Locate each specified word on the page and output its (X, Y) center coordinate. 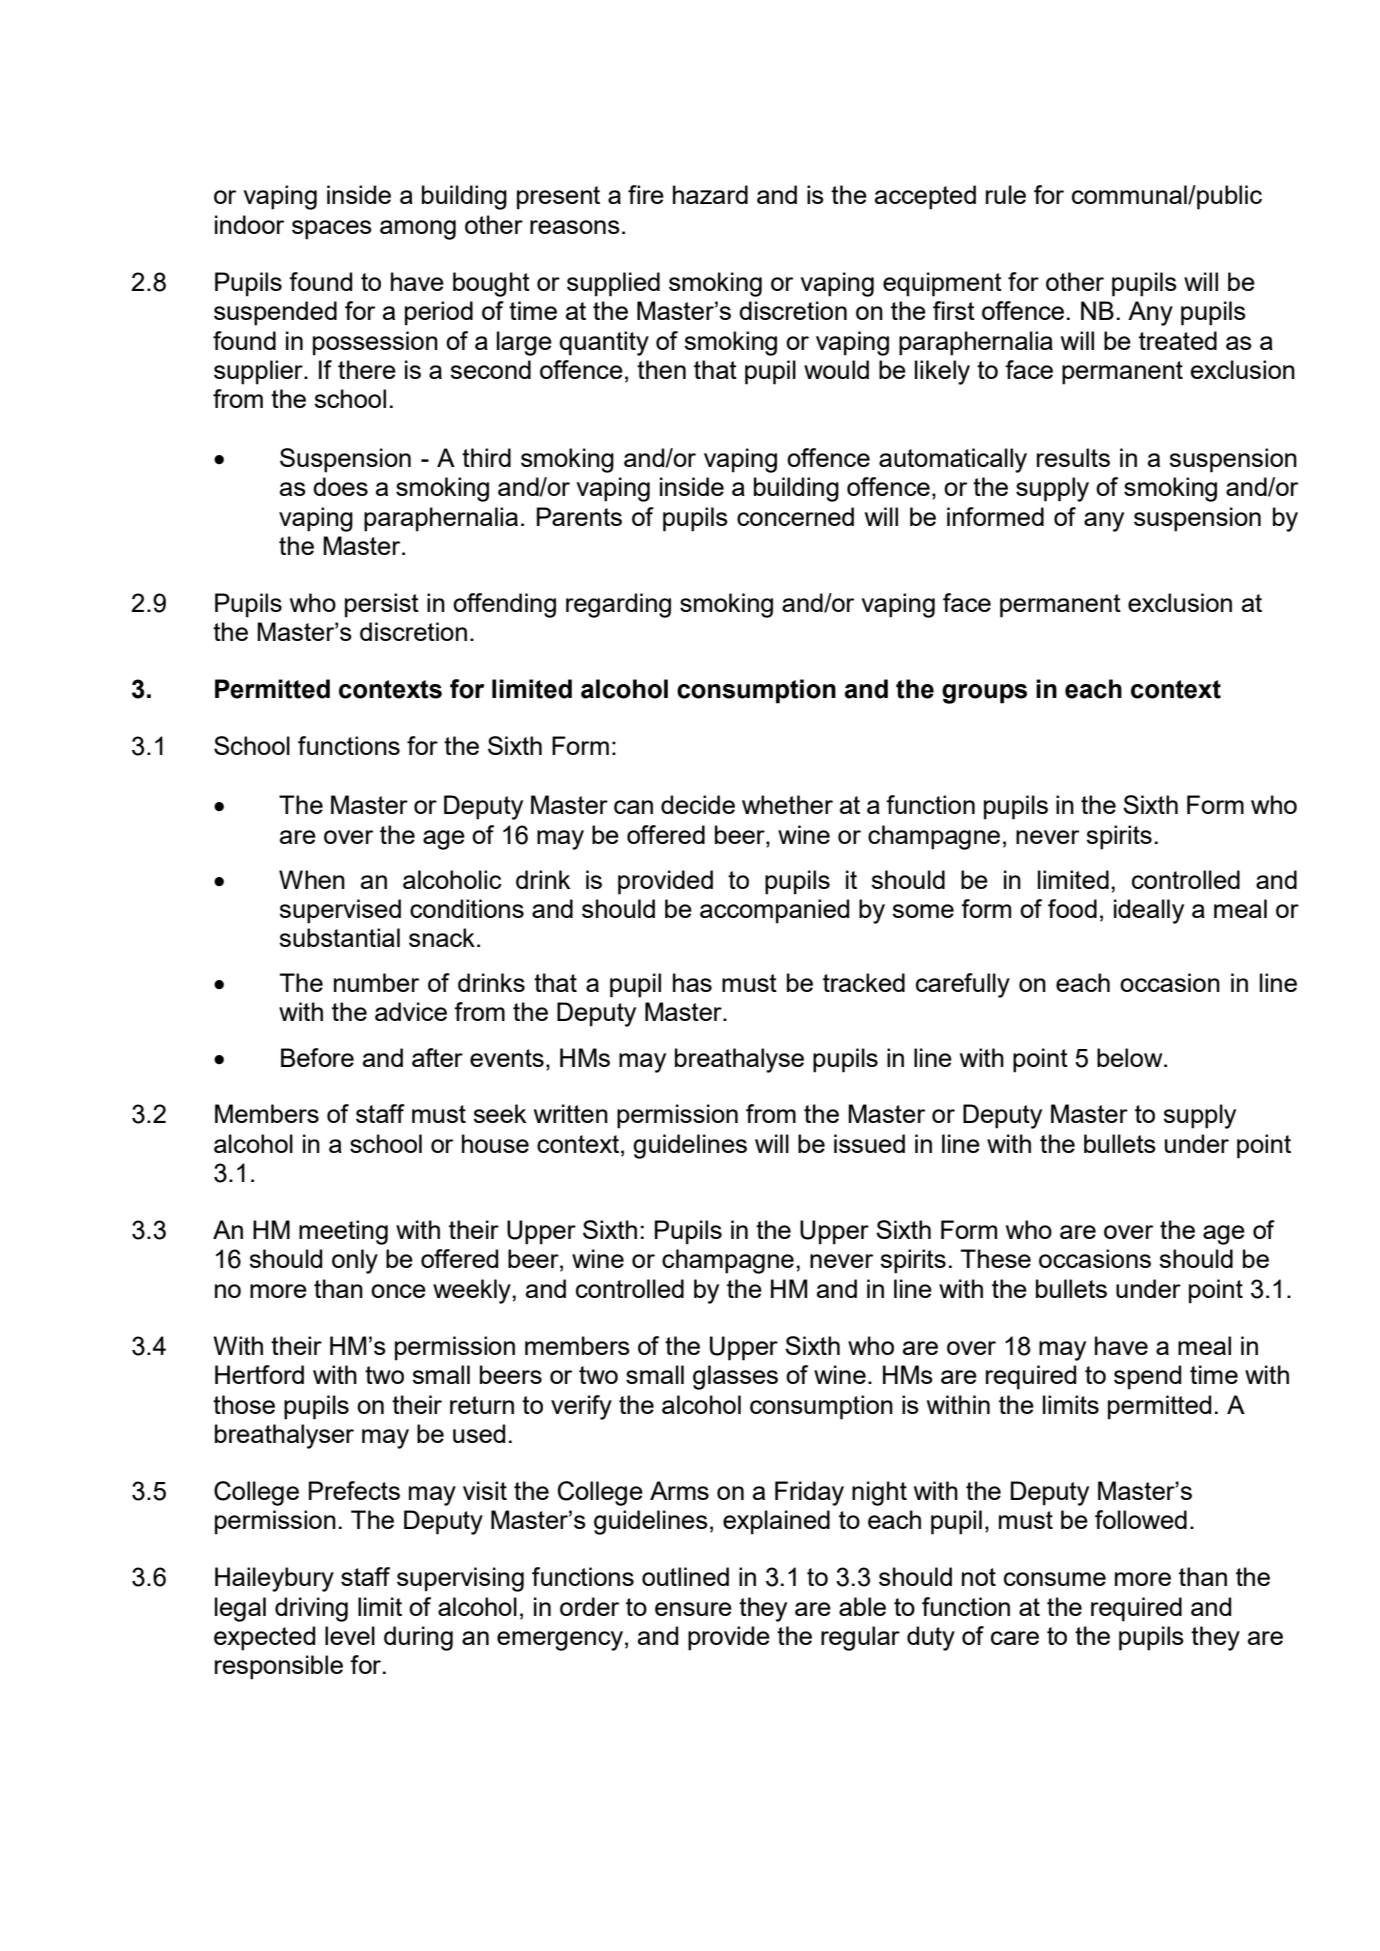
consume (1055, 1579)
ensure (693, 1609)
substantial (339, 937)
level (350, 1635)
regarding (618, 605)
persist (382, 605)
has (692, 982)
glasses (735, 1377)
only (355, 1261)
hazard (710, 194)
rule (1006, 194)
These (995, 1258)
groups (984, 694)
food (1072, 908)
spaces (332, 230)
